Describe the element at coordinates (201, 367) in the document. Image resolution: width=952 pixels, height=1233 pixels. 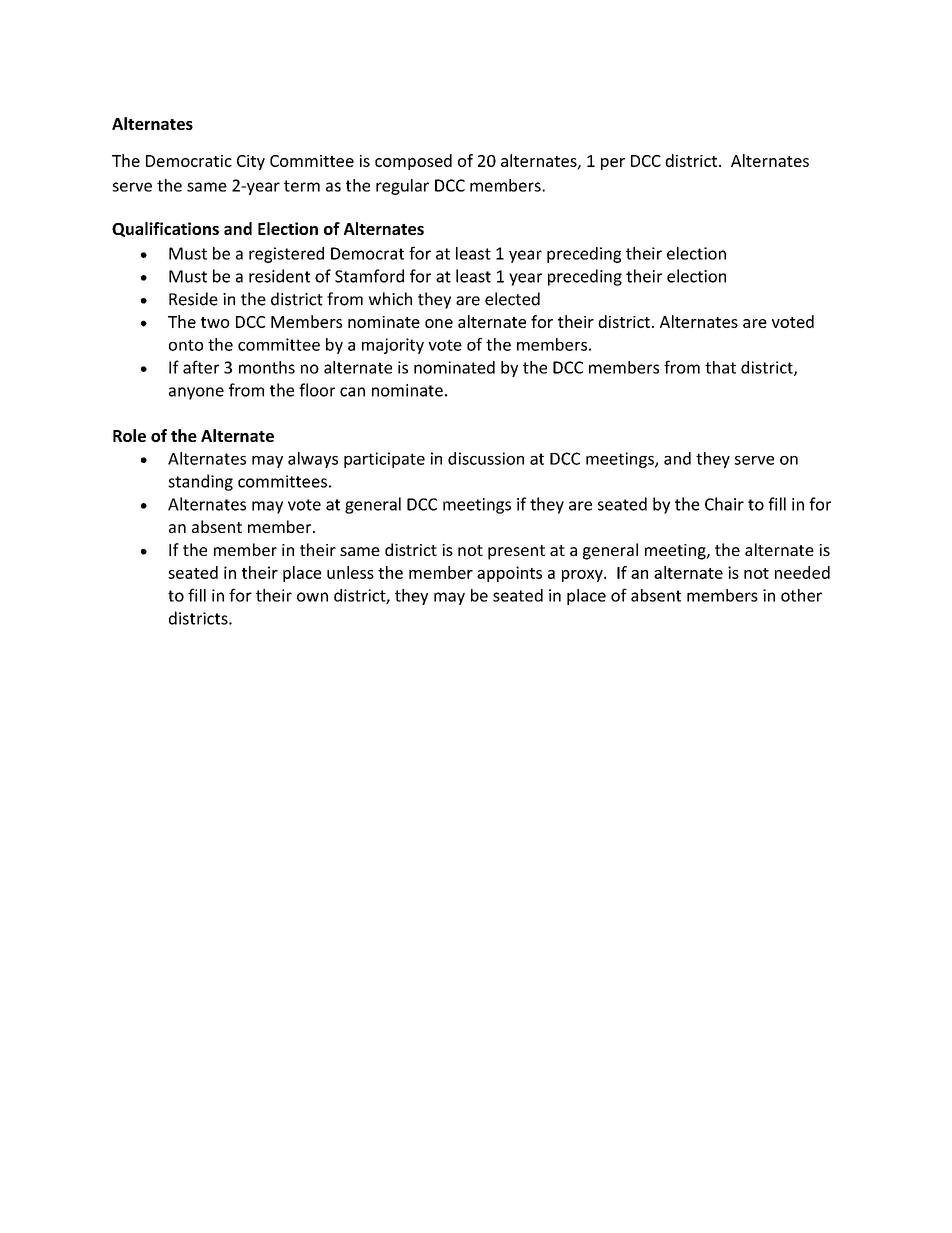
I see `after` at that location.
